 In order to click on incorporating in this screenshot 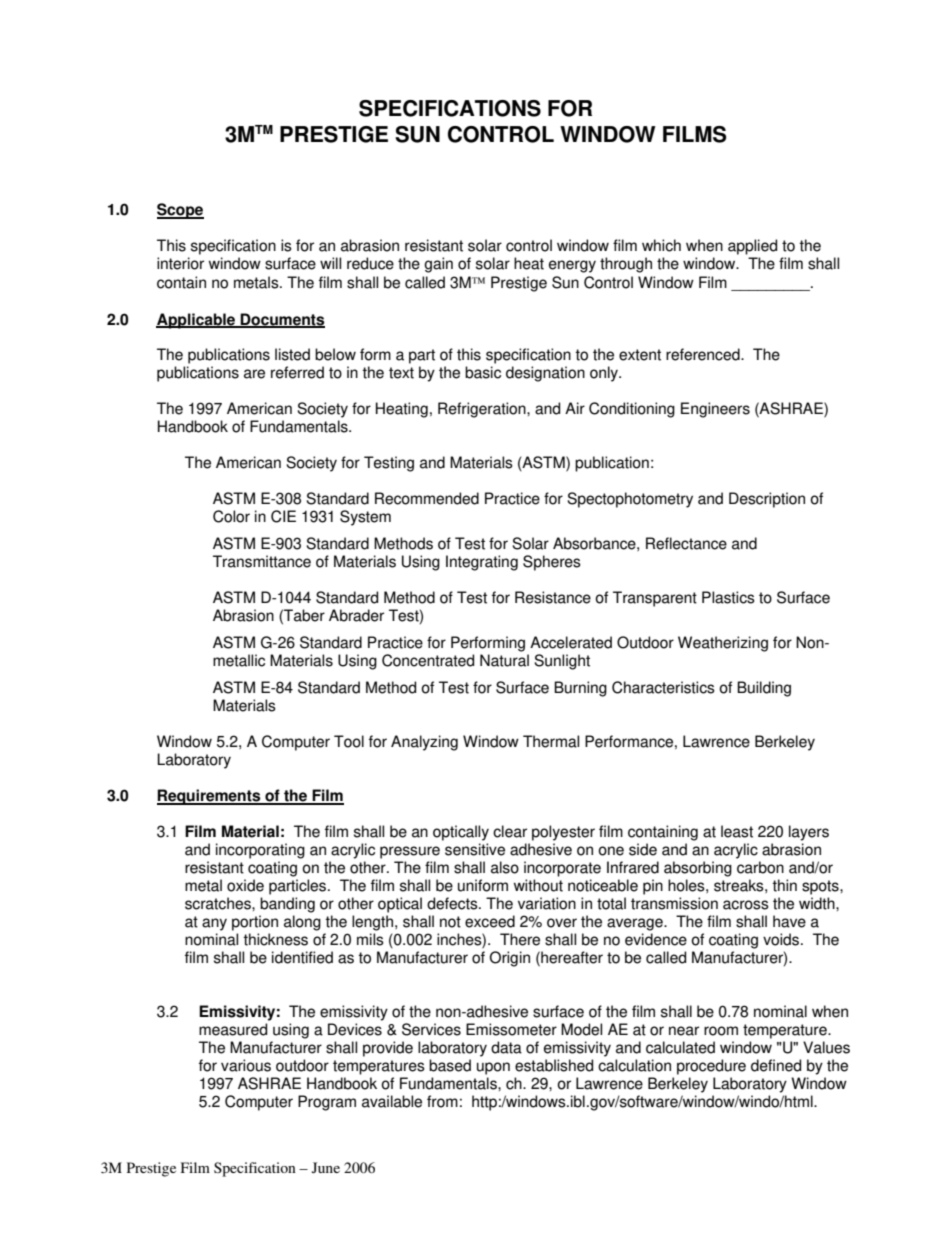, I will do `click(260, 851)`.
